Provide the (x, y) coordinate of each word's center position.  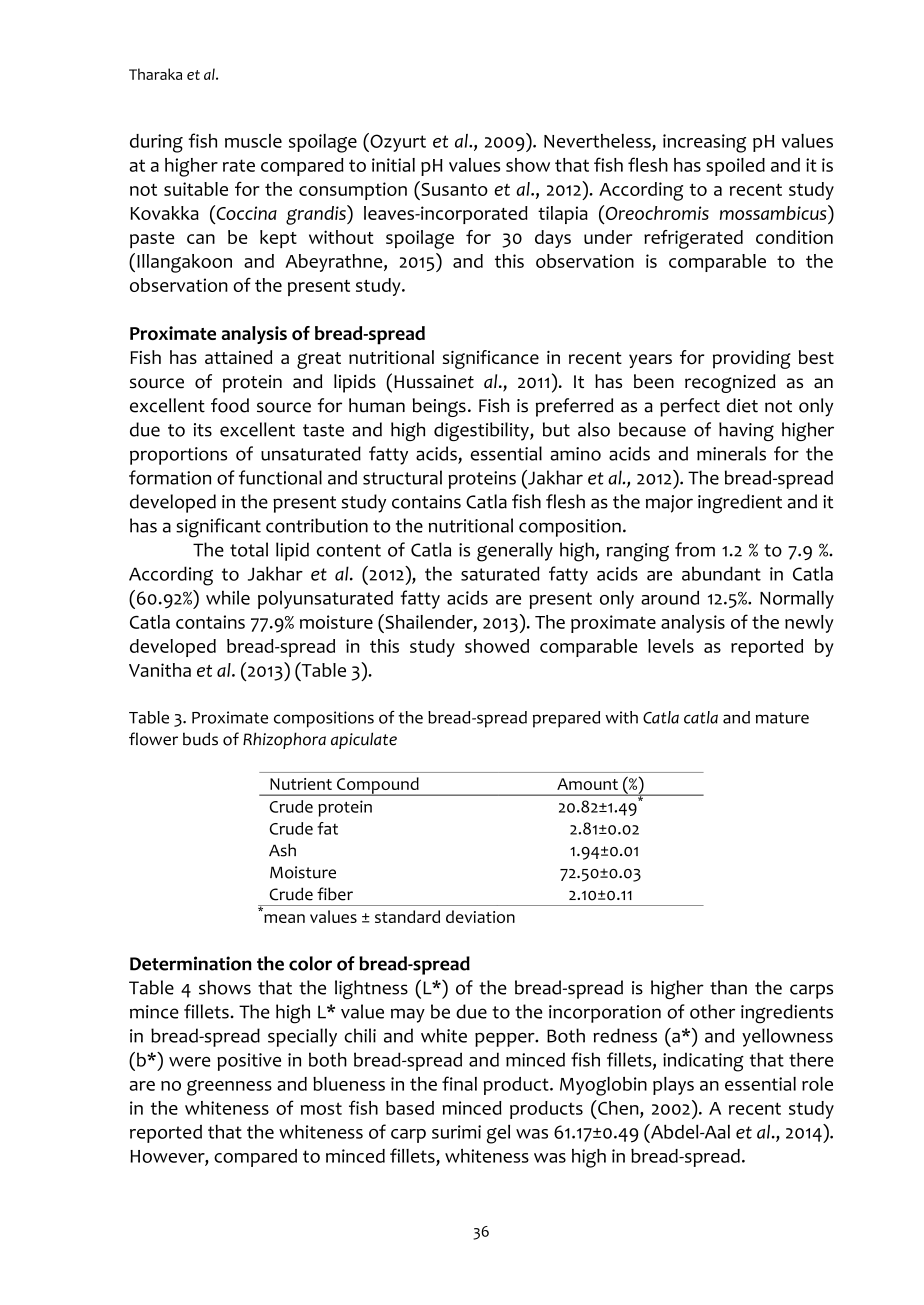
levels (671, 646)
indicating (703, 1062)
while (228, 597)
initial (393, 165)
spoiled (735, 167)
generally (515, 552)
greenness (229, 1088)
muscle (253, 141)
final (459, 1083)
